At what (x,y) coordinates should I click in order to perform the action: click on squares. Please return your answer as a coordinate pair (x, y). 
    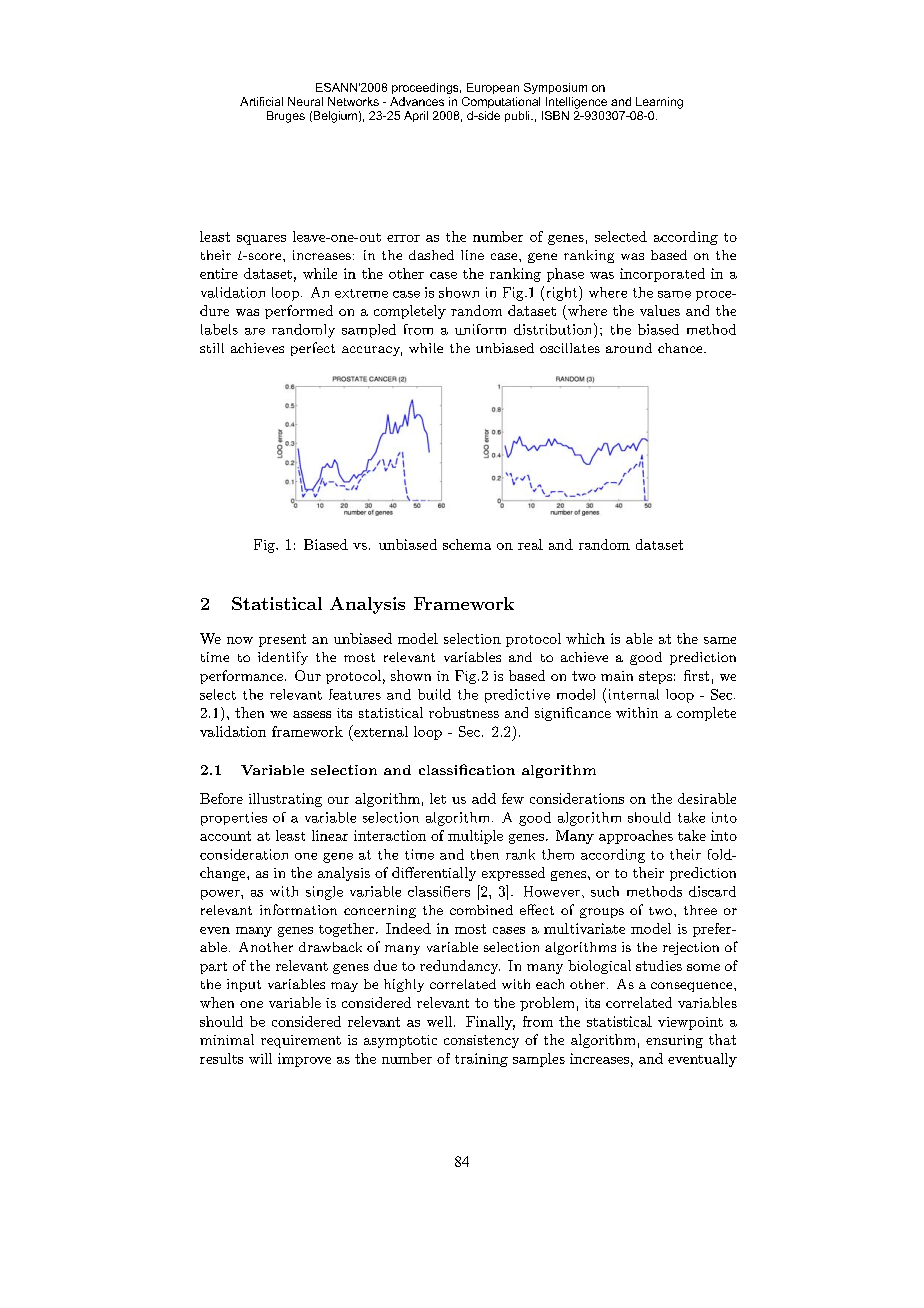
    Looking at the image, I should click on (261, 240).
